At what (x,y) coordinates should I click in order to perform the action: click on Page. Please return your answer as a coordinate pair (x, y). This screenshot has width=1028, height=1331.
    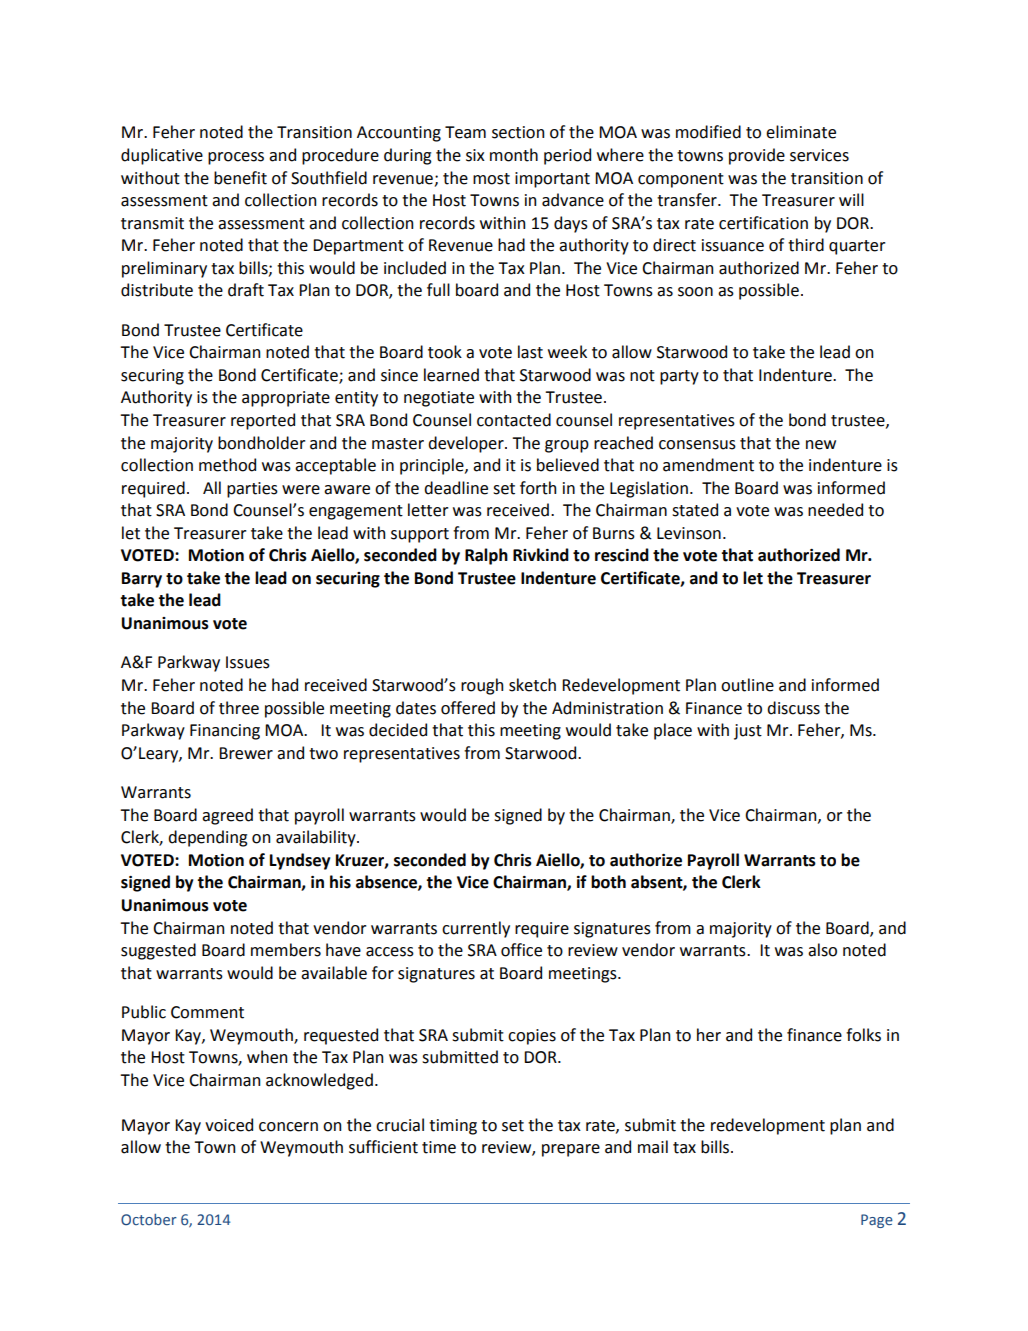
    Looking at the image, I should click on (877, 1221).
